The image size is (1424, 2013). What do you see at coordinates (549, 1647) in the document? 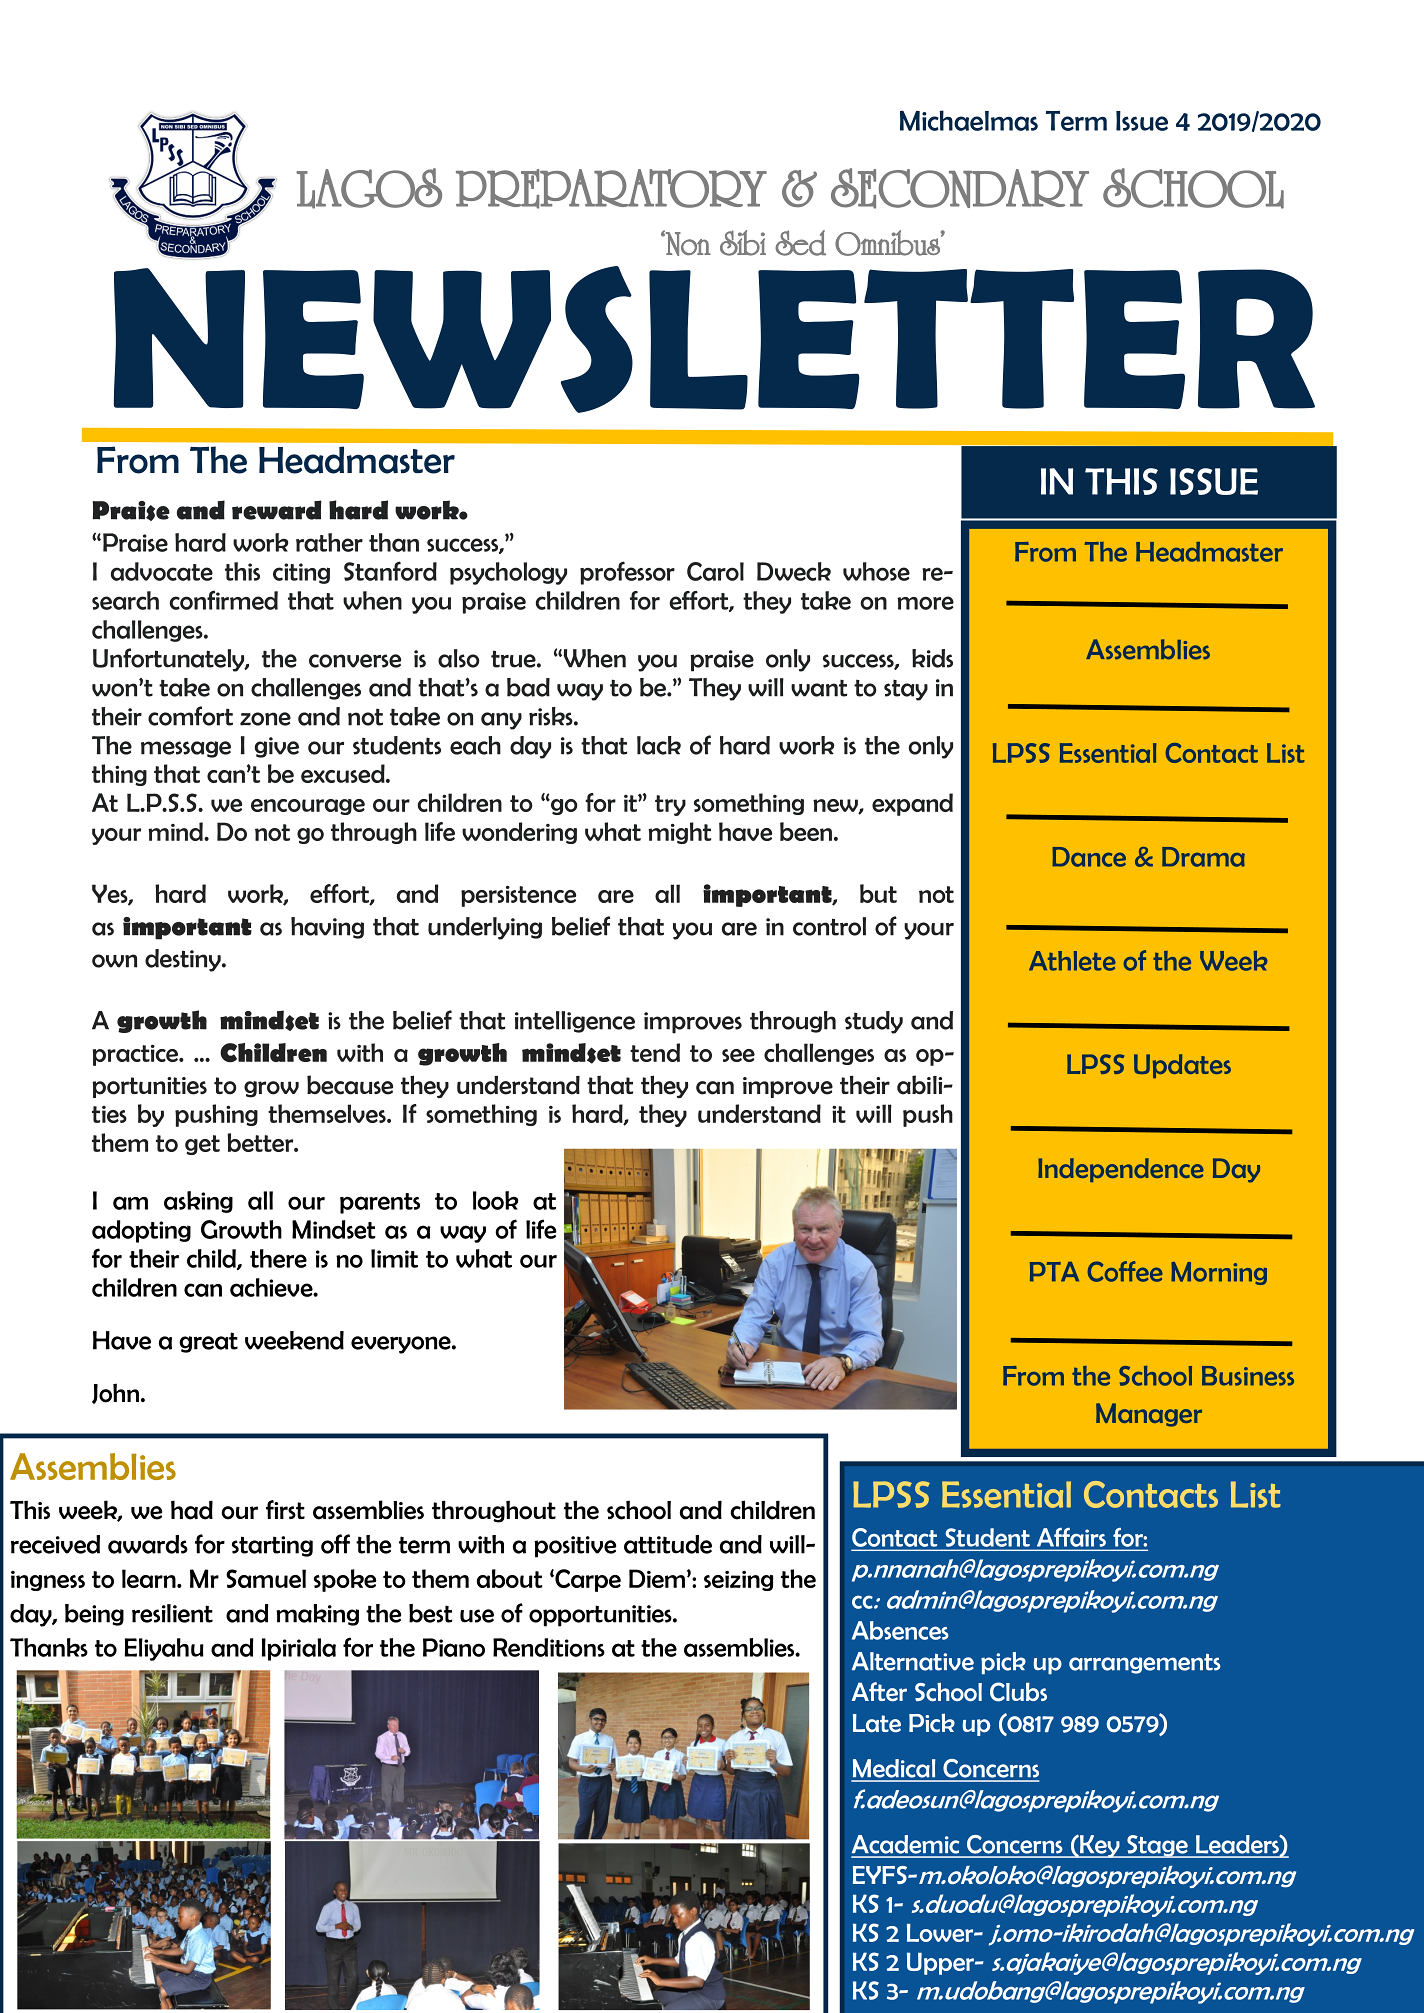
I see `Renditions` at bounding box center [549, 1647].
